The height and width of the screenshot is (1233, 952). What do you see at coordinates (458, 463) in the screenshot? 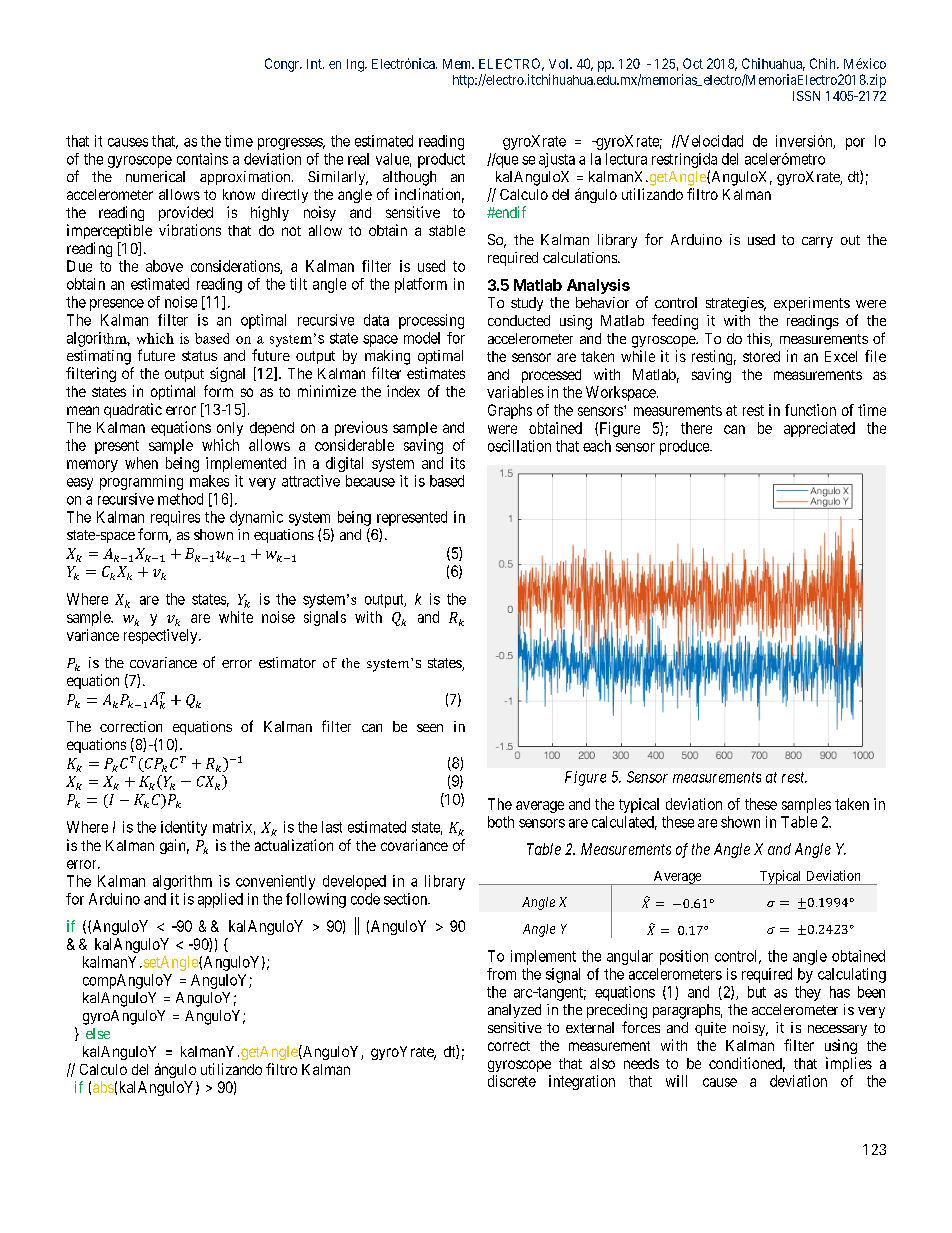
I see `its` at bounding box center [458, 463].
